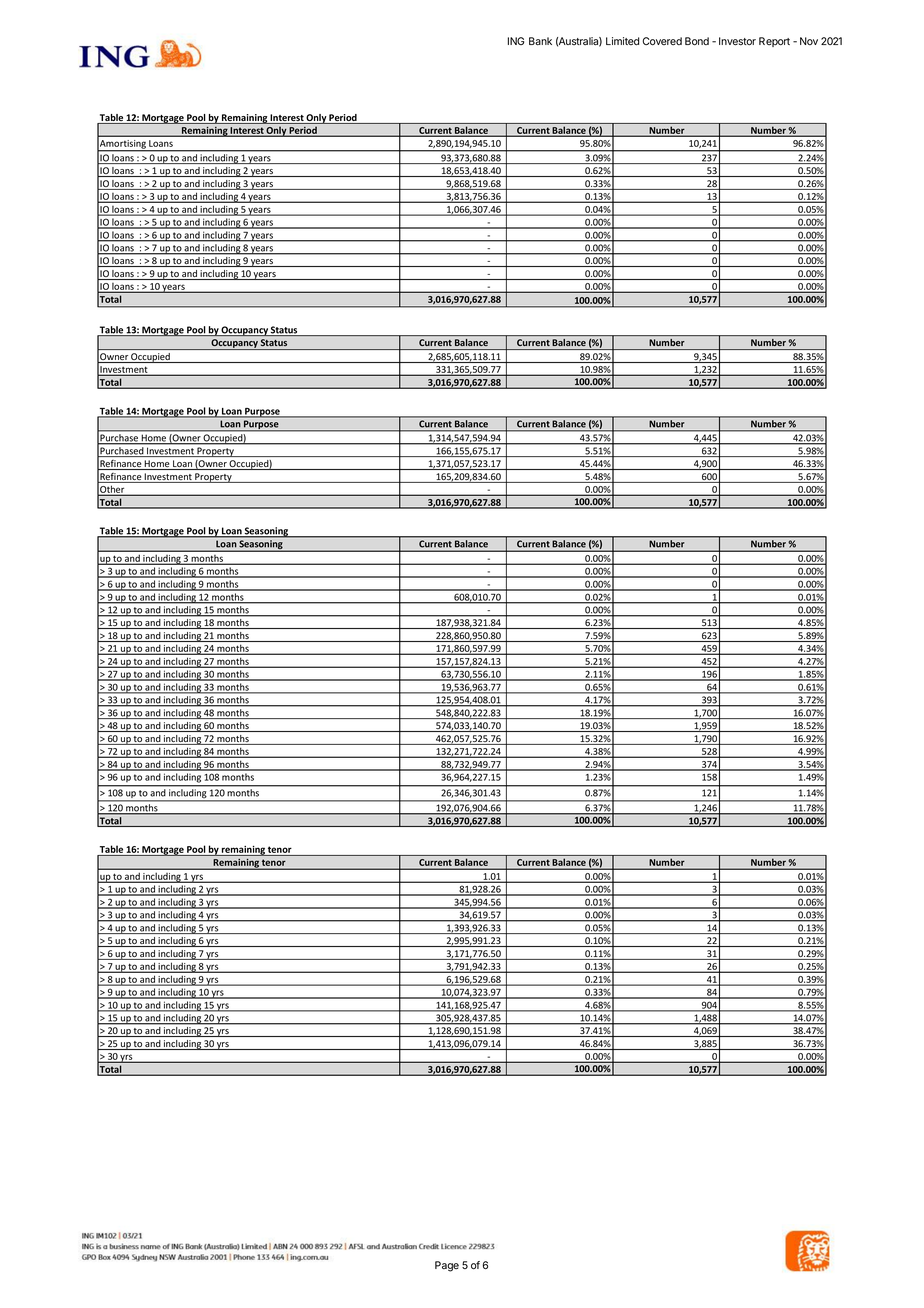  What do you see at coordinates (622, 41) in the screenshot?
I see `Limited` at bounding box center [622, 41].
